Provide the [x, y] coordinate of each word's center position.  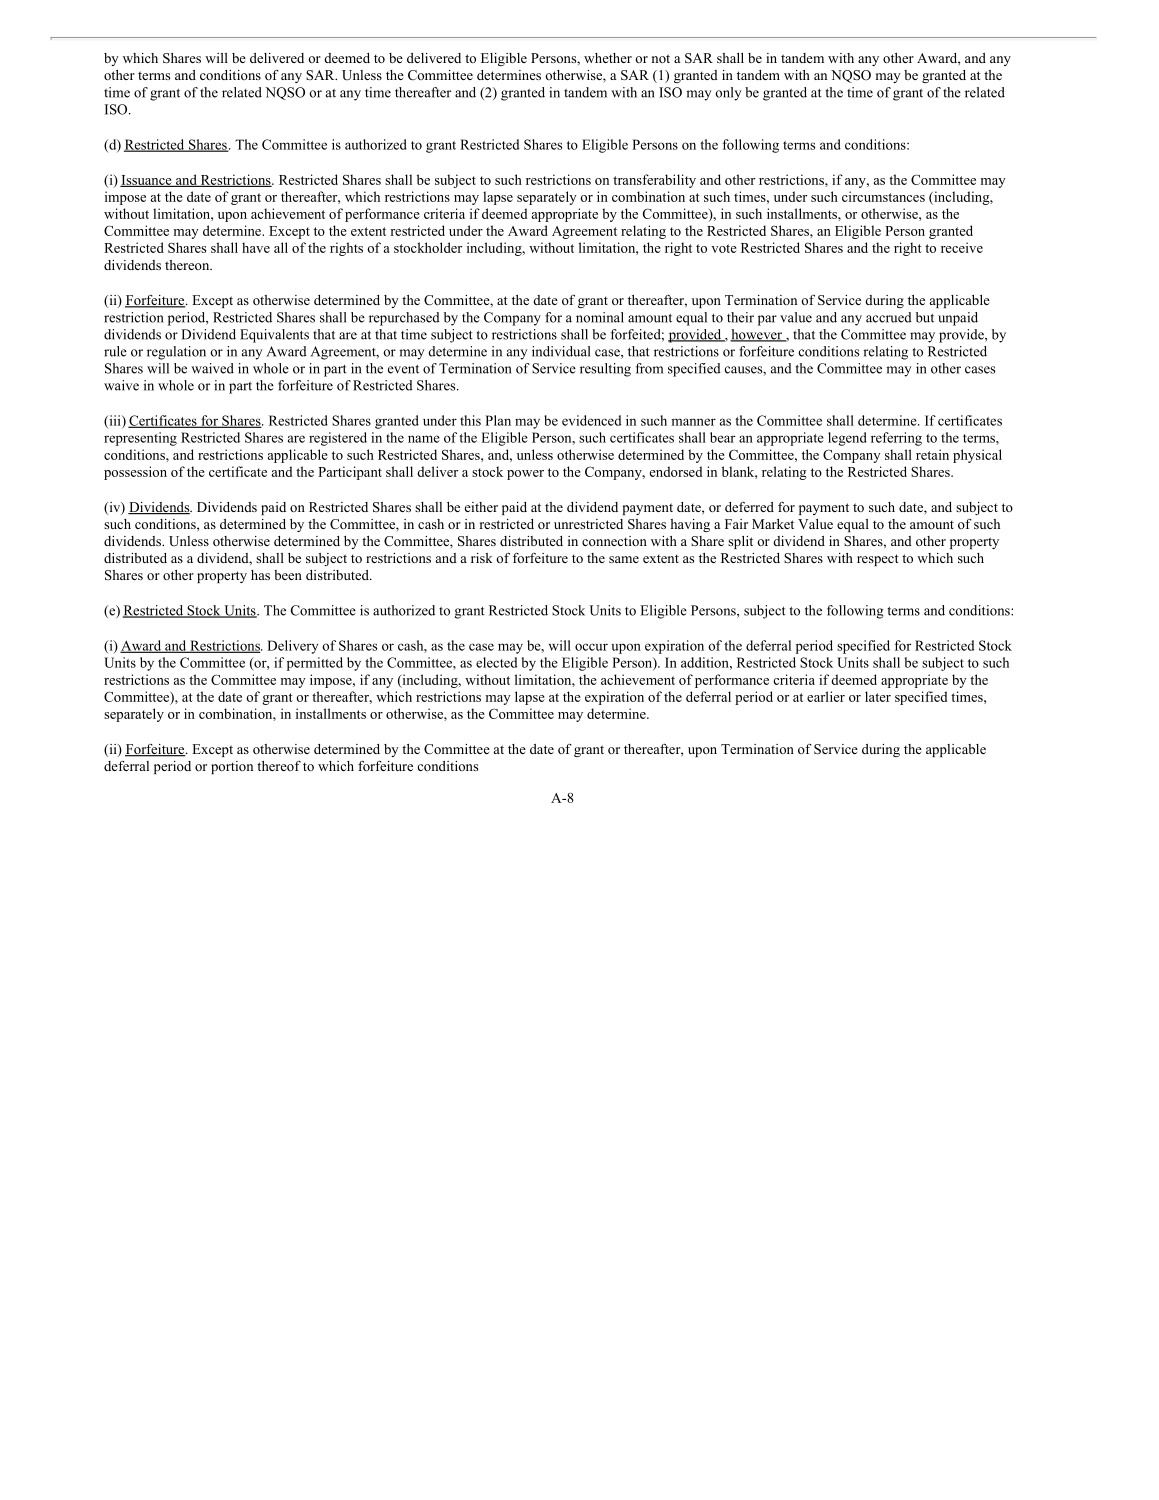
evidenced [591, 420]
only [728, 94]
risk [482, 558]
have [256, 247]
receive [962, 247]
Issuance [147, 181]
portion [232, 767]
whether [608, 58]
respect [878, 560]
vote [724, 248]
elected [496, 662]
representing [140, 439]
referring [896, 439]
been [288, 575]
